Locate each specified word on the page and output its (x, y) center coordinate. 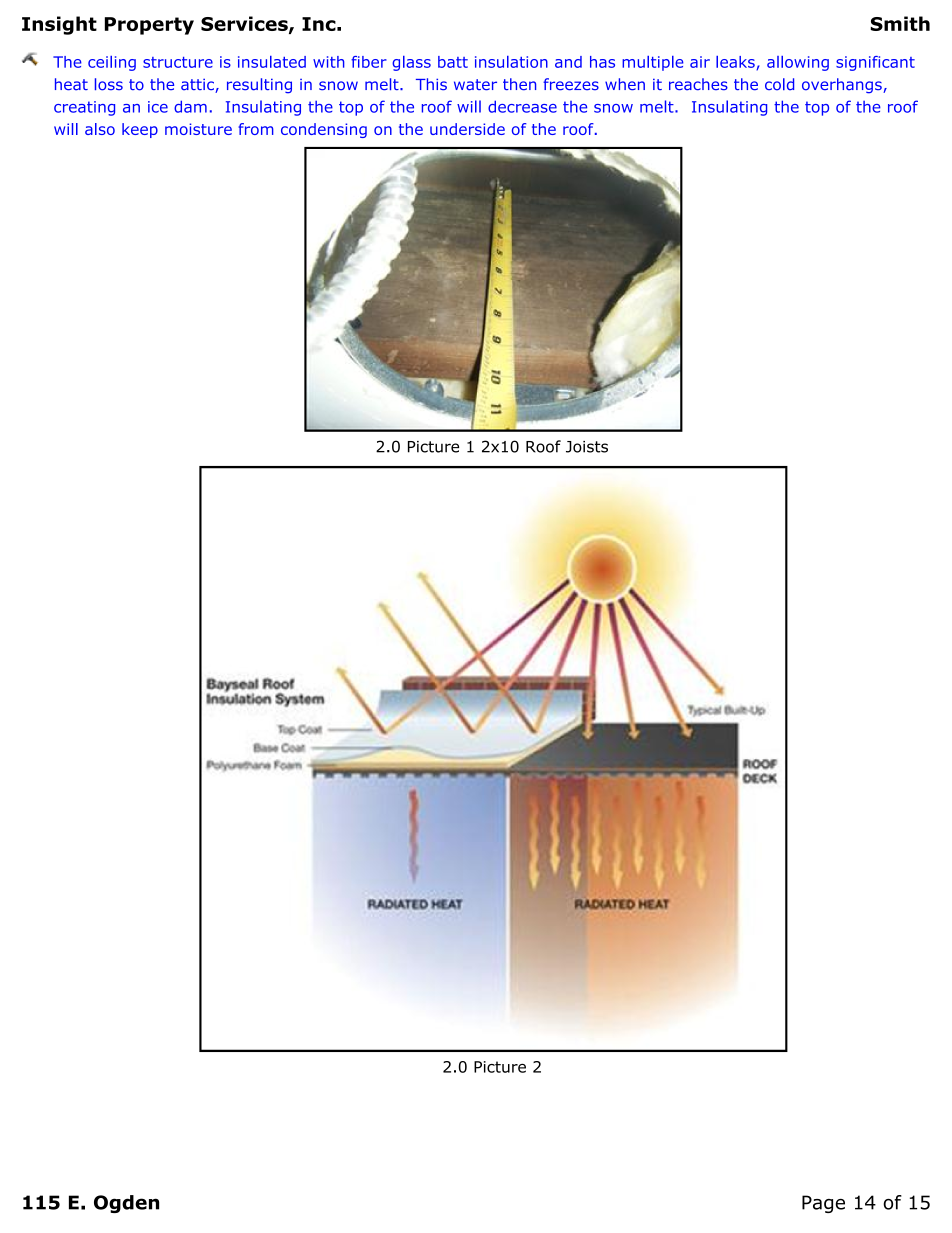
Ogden (126, 1204)
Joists (587, 447)
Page (823, 1204)
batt (453, 62)
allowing (798, 63)
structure (178, 62)
